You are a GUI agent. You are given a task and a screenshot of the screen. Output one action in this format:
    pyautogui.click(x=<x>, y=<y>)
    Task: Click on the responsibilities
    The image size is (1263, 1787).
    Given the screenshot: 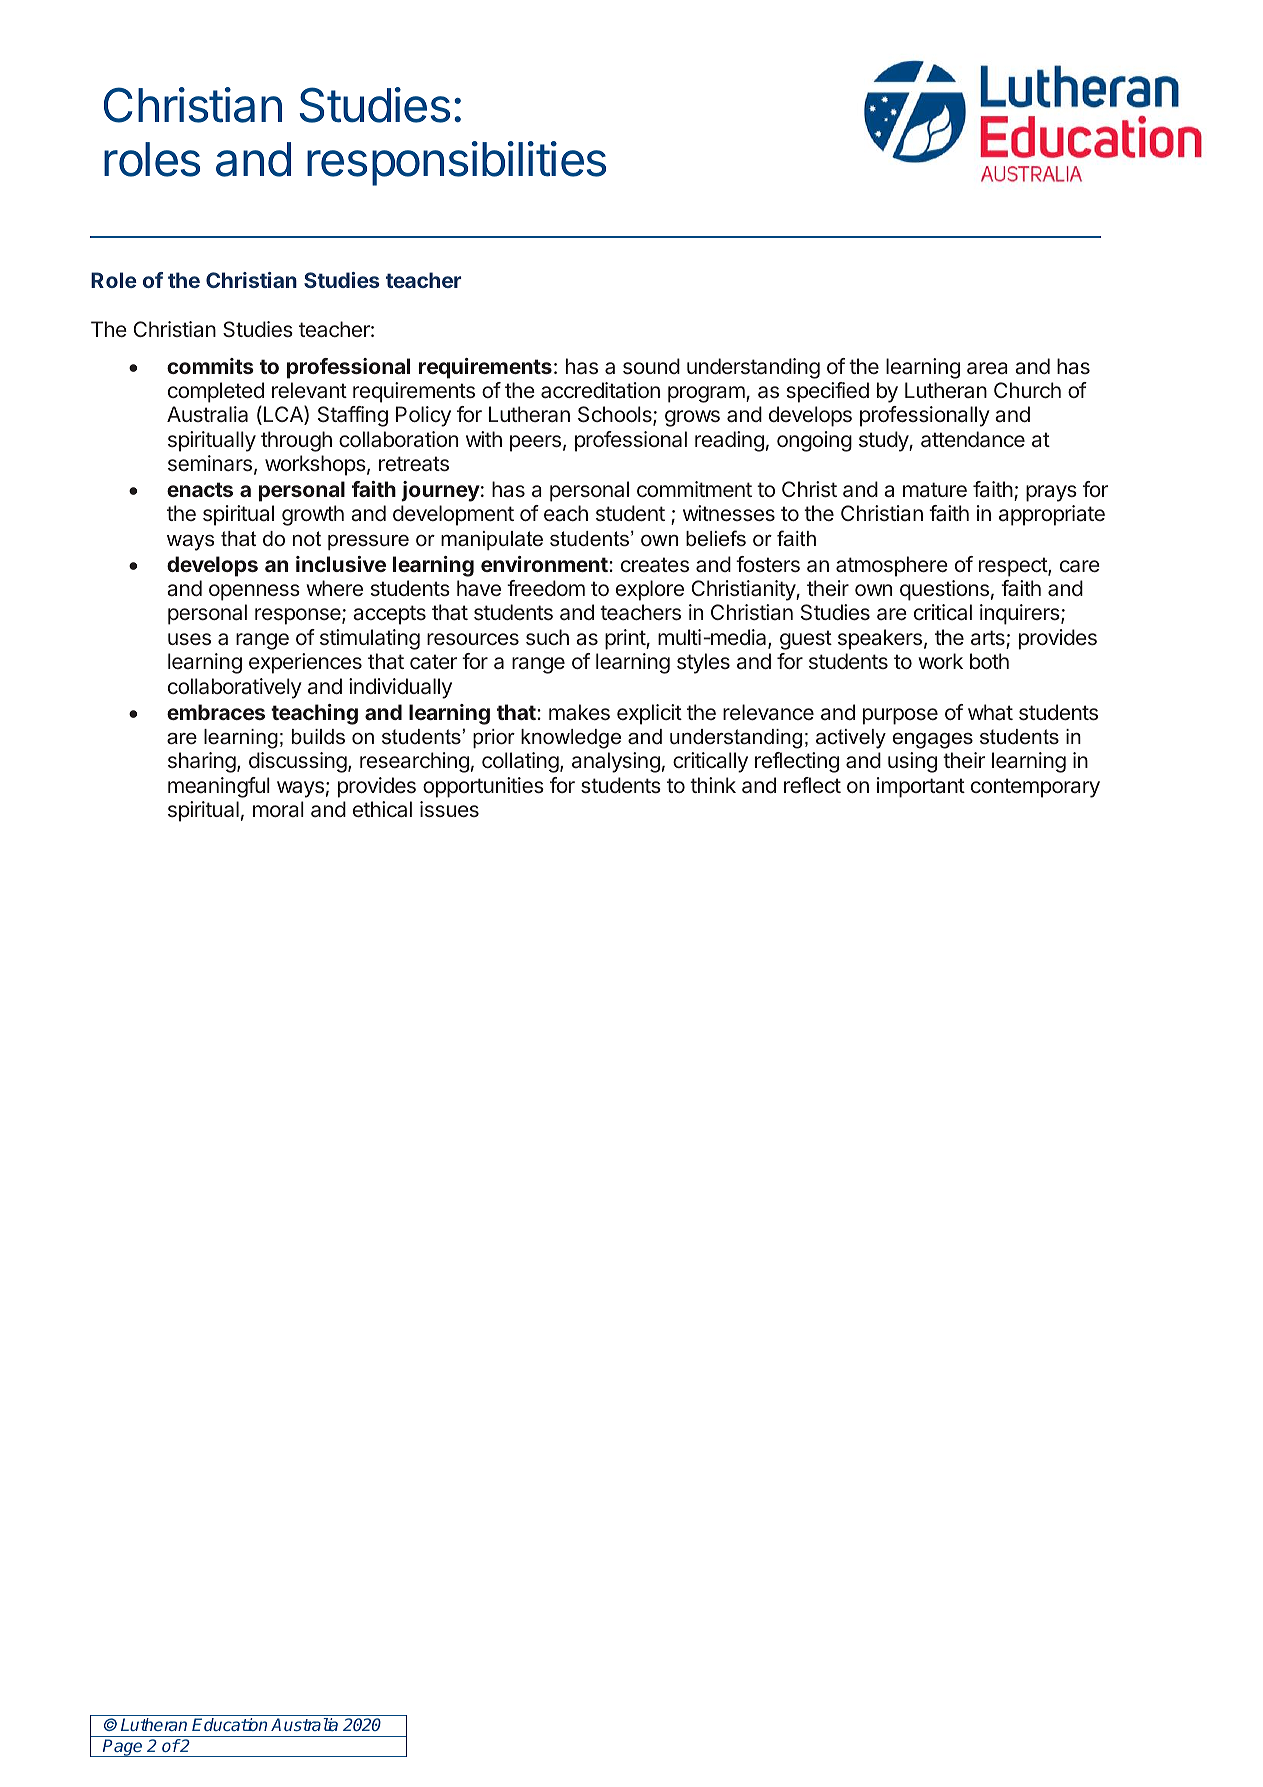 What is the action you would take?
    pyautogui.click(x=456, y=163)
